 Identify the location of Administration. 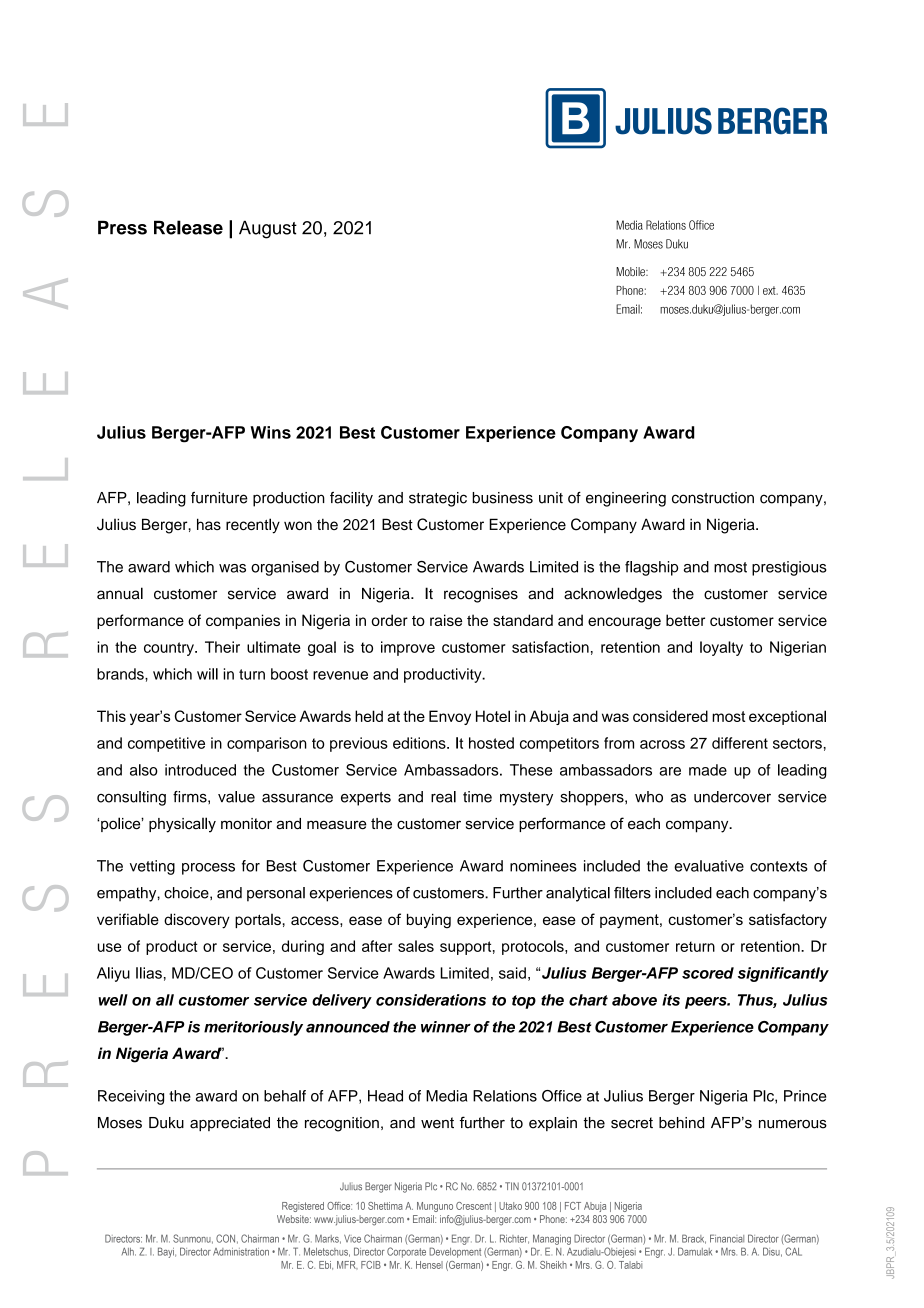
(241, 1252).
